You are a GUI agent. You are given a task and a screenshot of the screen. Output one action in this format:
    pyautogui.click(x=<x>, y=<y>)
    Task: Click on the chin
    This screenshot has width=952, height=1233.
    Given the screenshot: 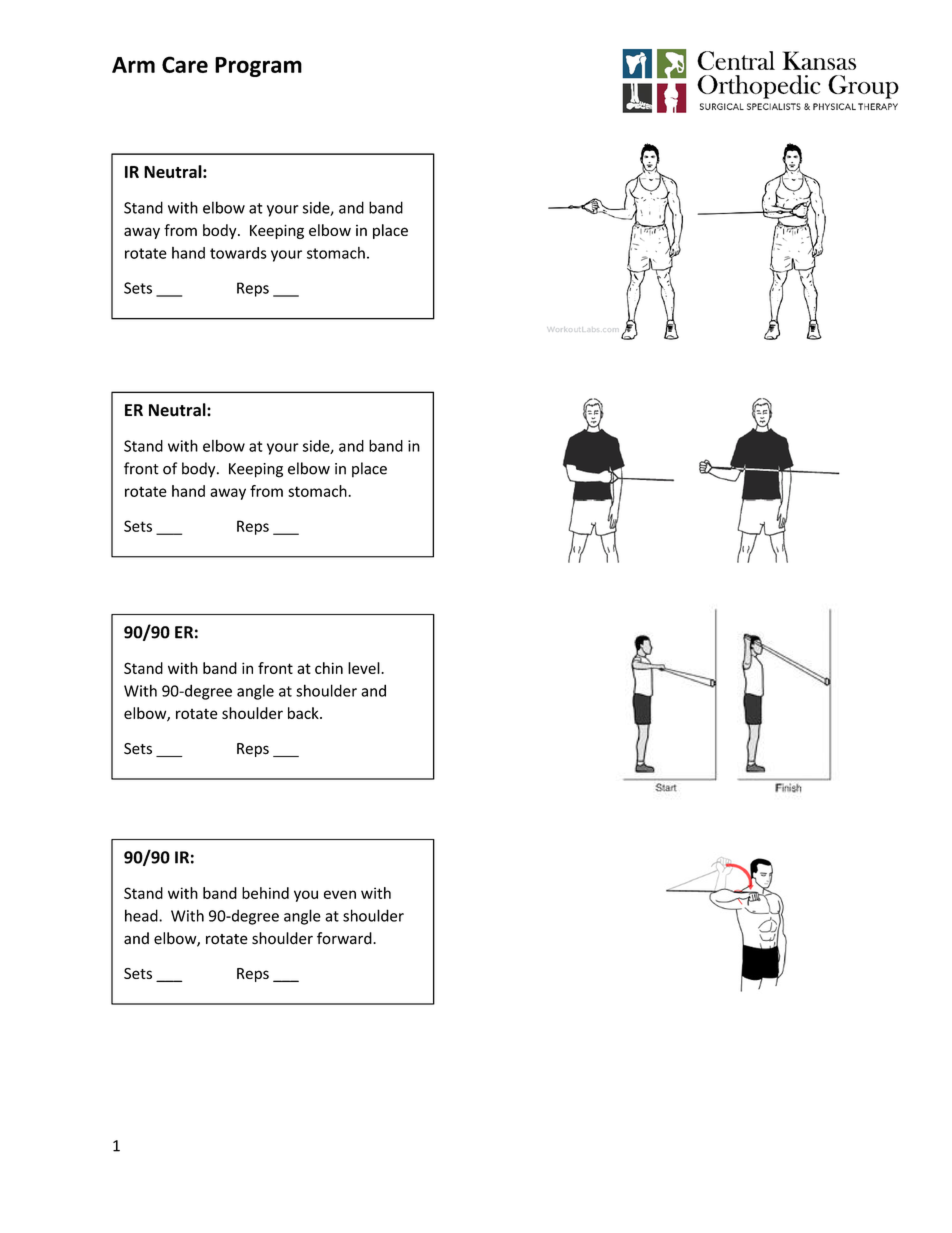 What is the action you would take?
    pyautogui.click(x=329, y=668)
